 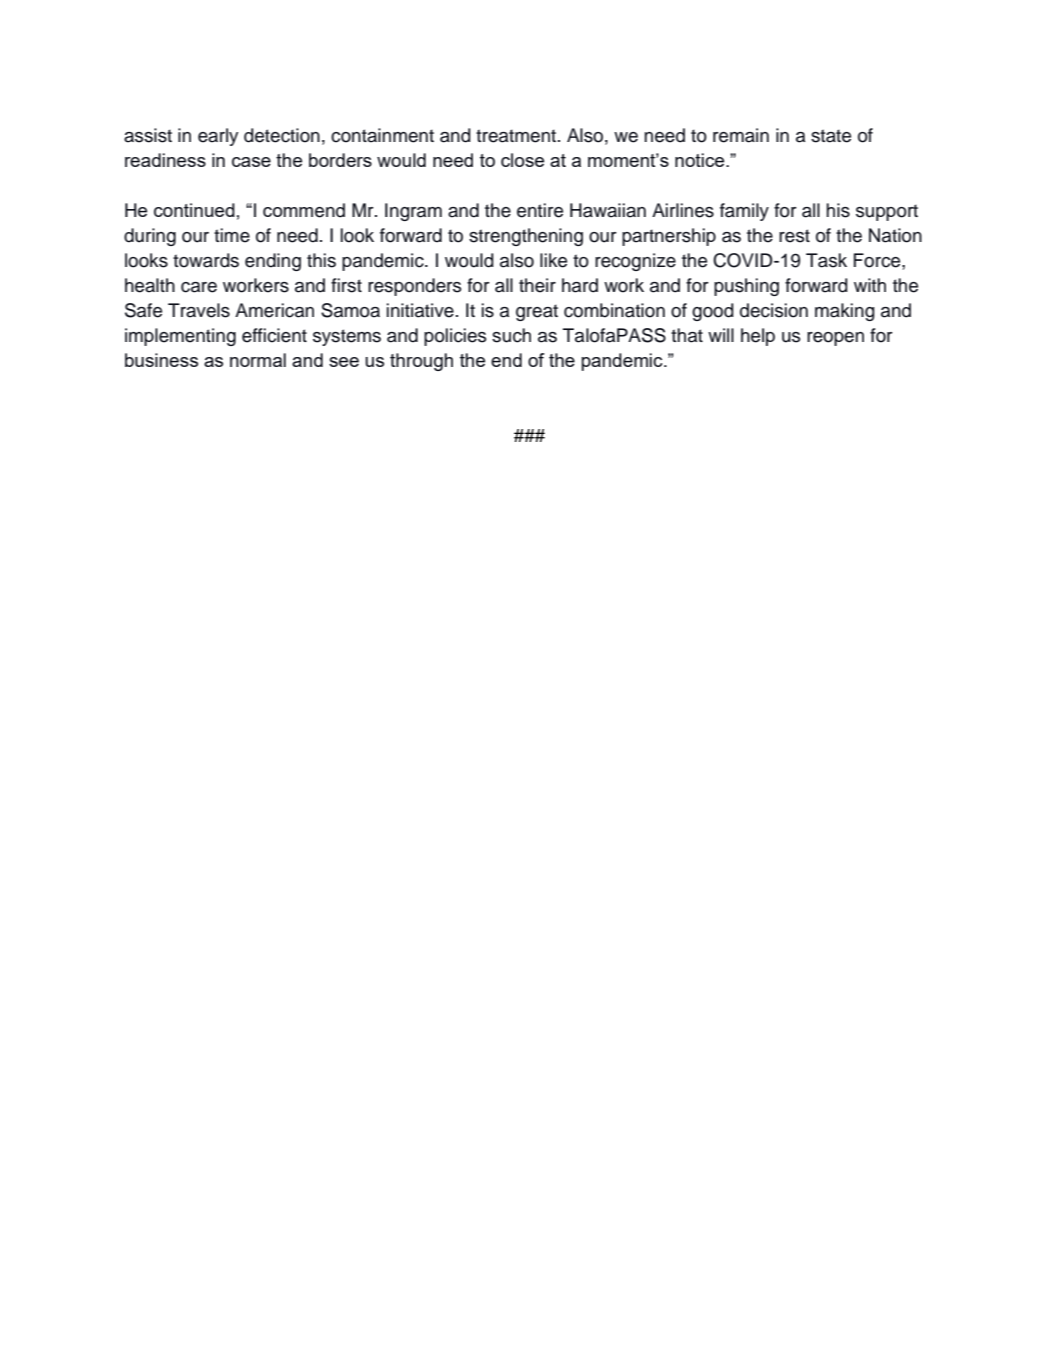 I want to click on state, so click(x=831, y=136).
